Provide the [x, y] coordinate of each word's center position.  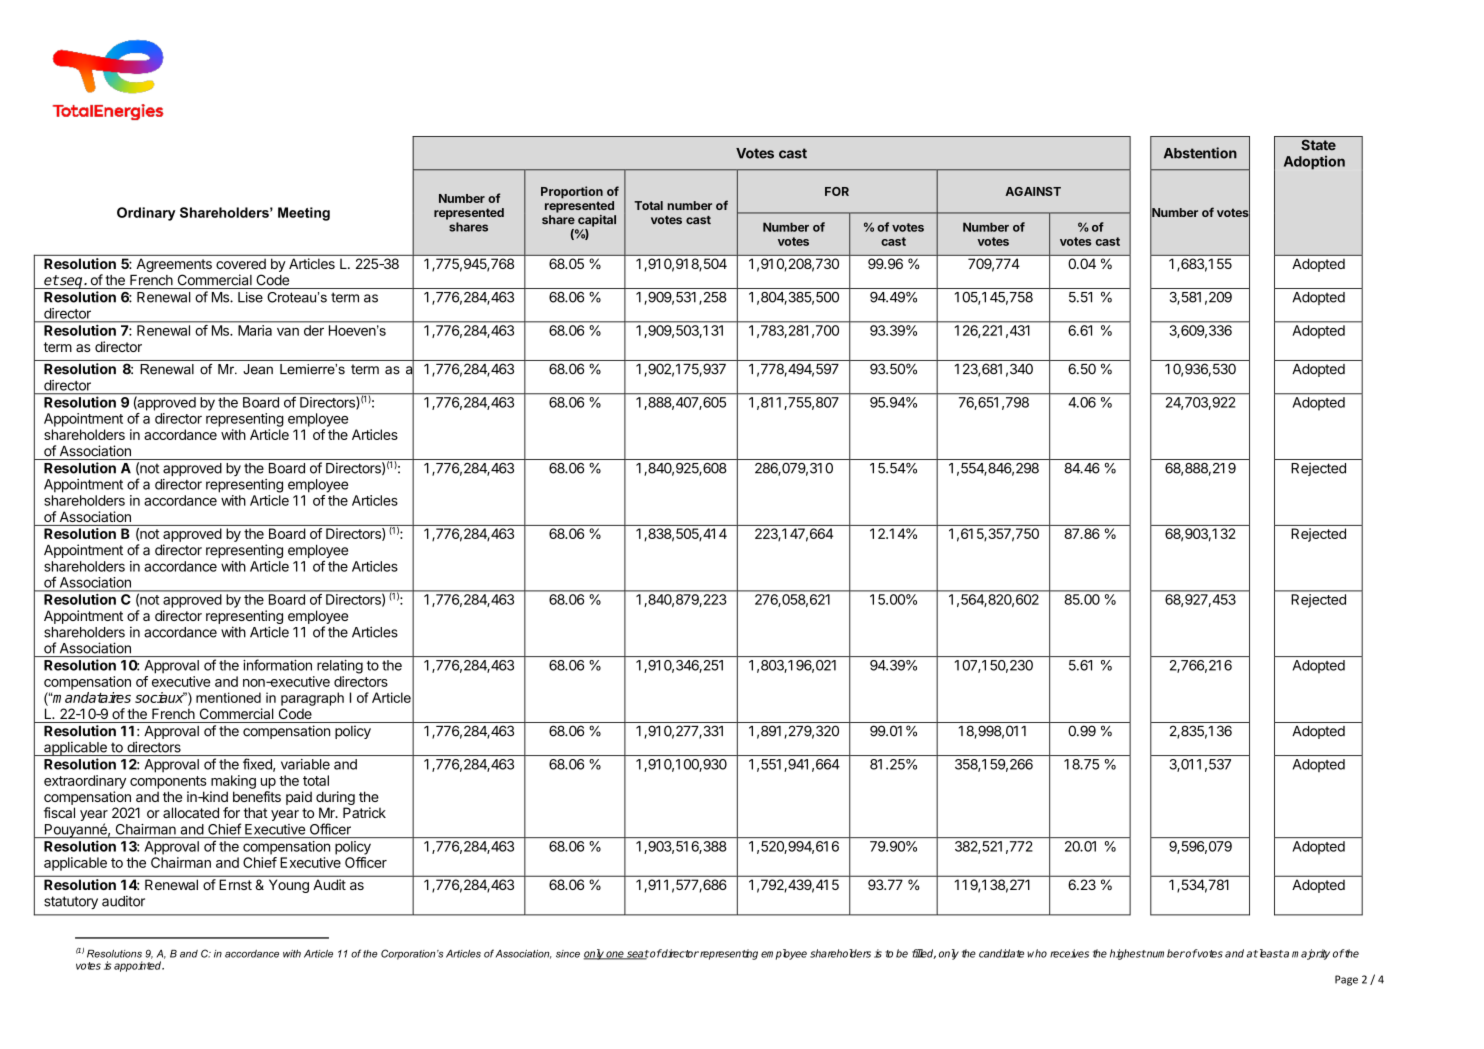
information [277, 665]
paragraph [312, 699]
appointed [139, 966]
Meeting [304, 214]
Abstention [1200, 153]
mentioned [228, 697]
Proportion [572, 192]
